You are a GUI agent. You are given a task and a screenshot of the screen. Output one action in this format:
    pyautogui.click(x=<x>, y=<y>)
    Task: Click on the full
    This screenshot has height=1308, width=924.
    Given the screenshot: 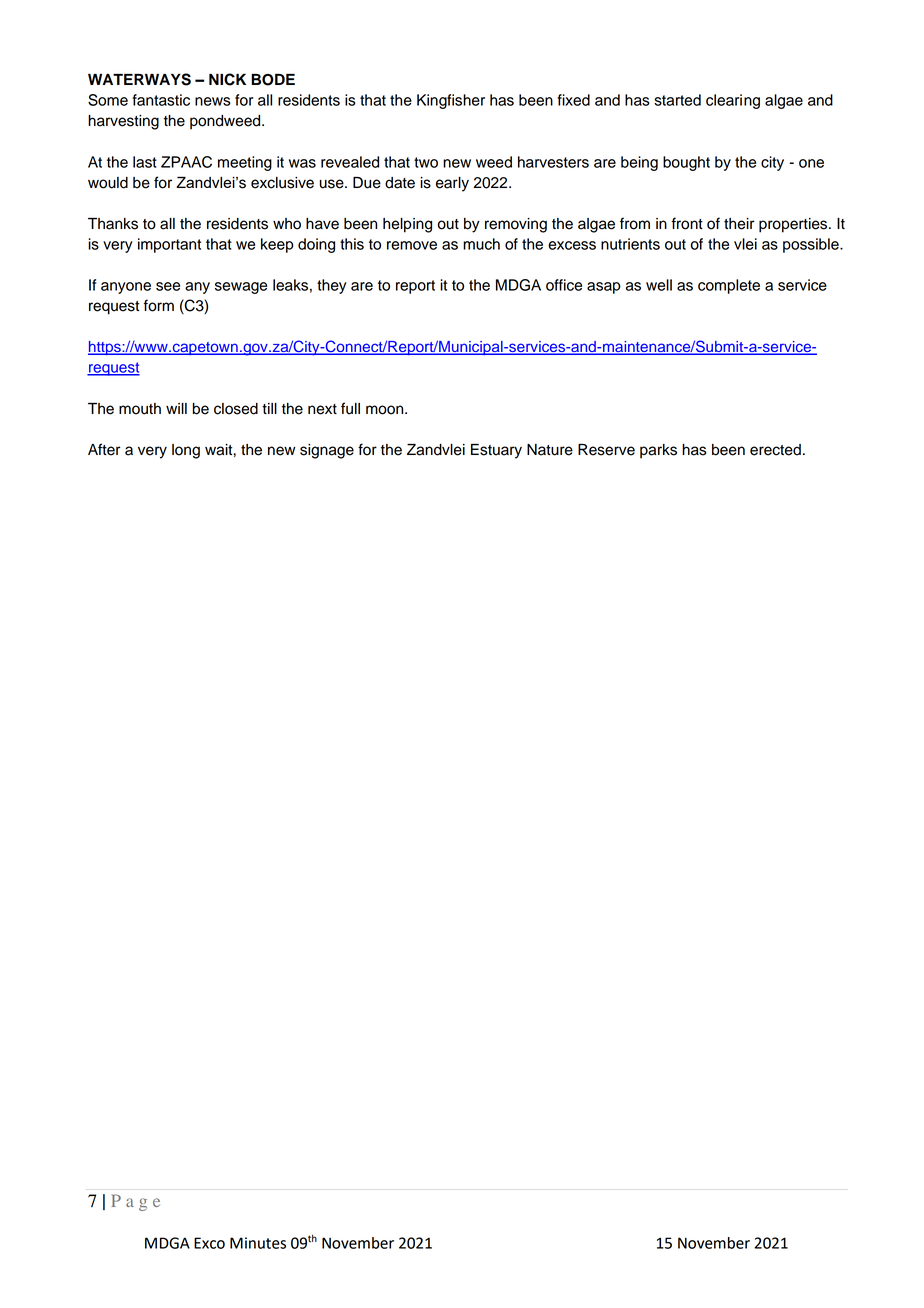 What is the action you would take?
    pyautogui.click(x=350, y=408)
